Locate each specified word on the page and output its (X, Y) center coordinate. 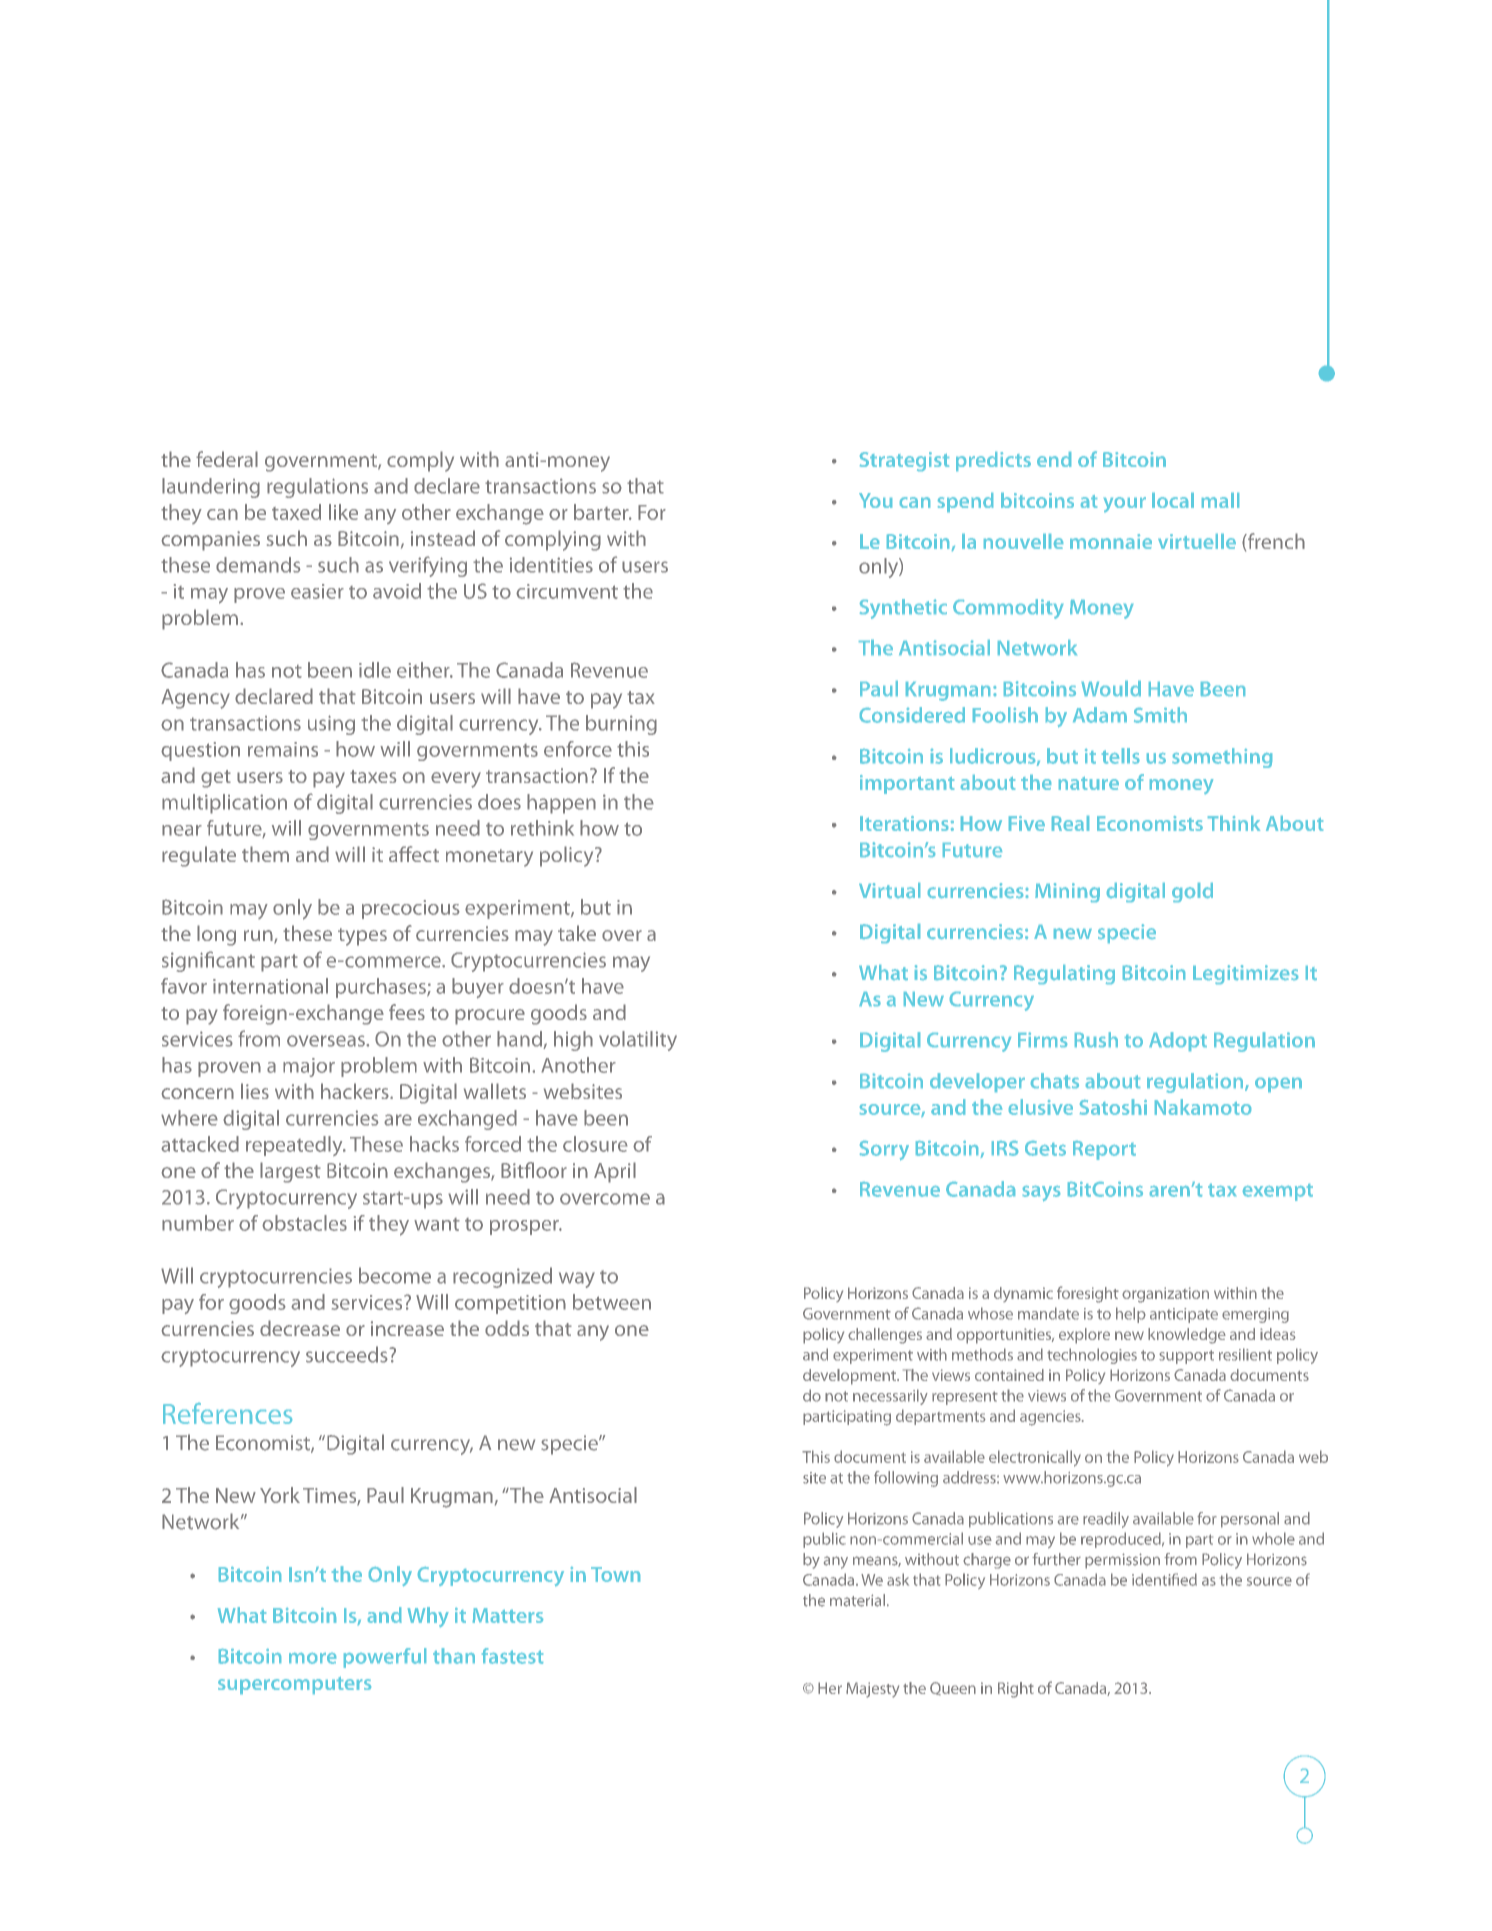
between (612, 1302)
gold (1192, 892)
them (265, 854)
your (1125, 504)
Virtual (889, 890)
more (312, 1658)
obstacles (304, 1223)
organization (1165, 1295)
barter (602, 512)
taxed (296, 512)
